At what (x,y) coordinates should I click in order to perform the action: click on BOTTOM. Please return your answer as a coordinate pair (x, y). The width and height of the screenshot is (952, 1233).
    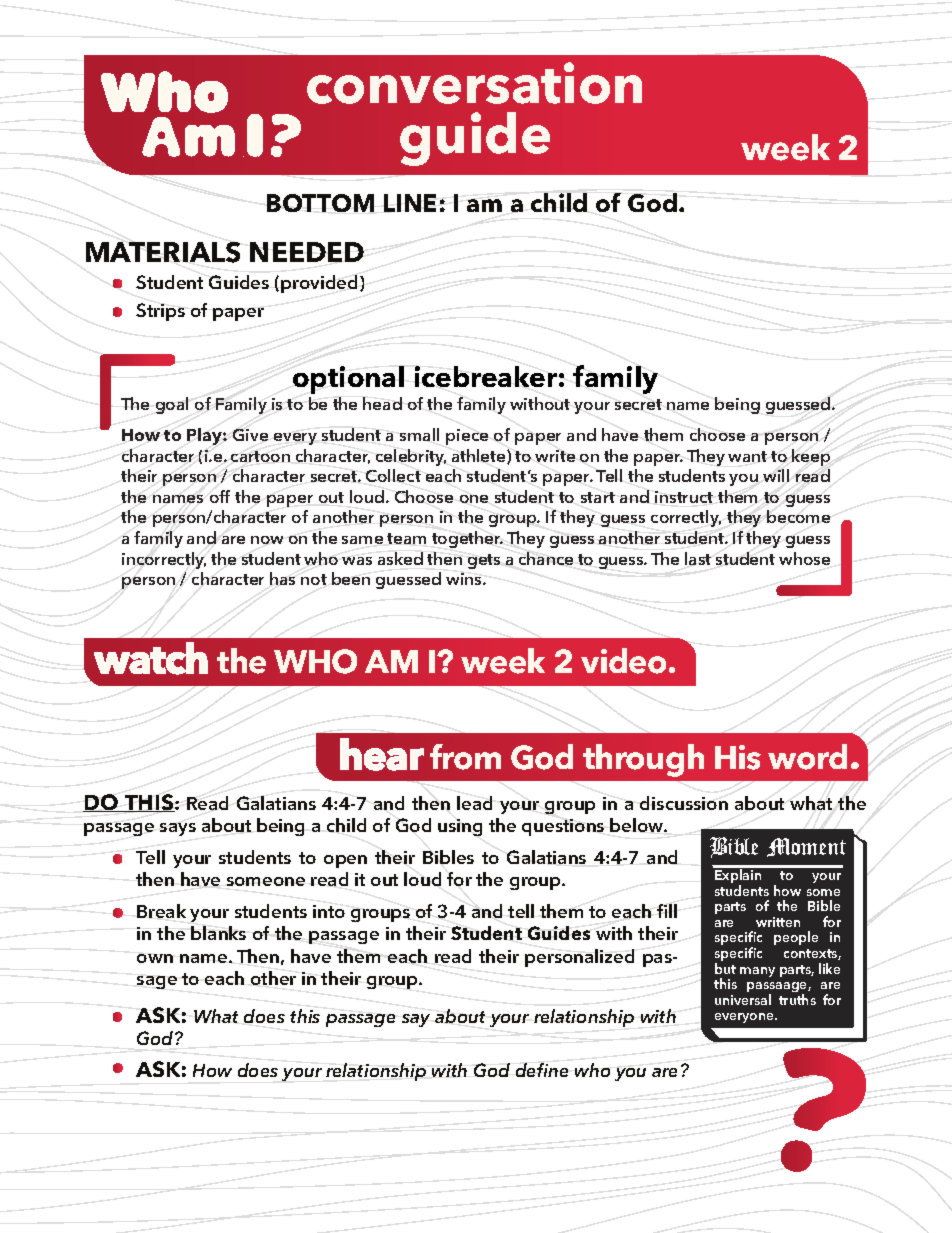
    Looking at the image, I should click on (320, 203).
